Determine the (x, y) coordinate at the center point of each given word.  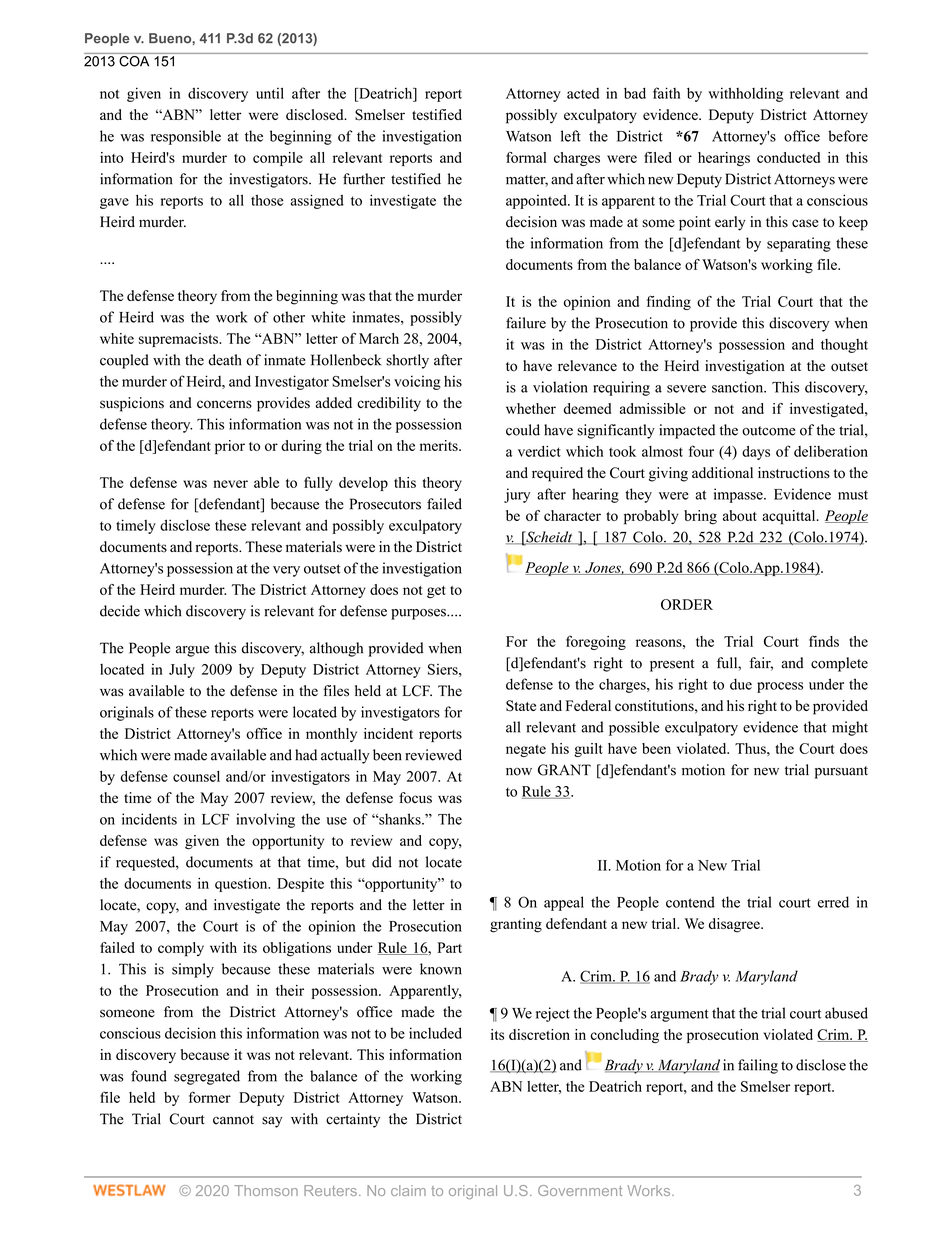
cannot (233, 1120)
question (242, 885)
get (436, 592)
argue (192, 651)
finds (824, 641)
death (225, 360)
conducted (788, 157)
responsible (186, 137)
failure (526, 323)
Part (449, 947)
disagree (735, 925)
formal (526, 157)
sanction (739, 387)
